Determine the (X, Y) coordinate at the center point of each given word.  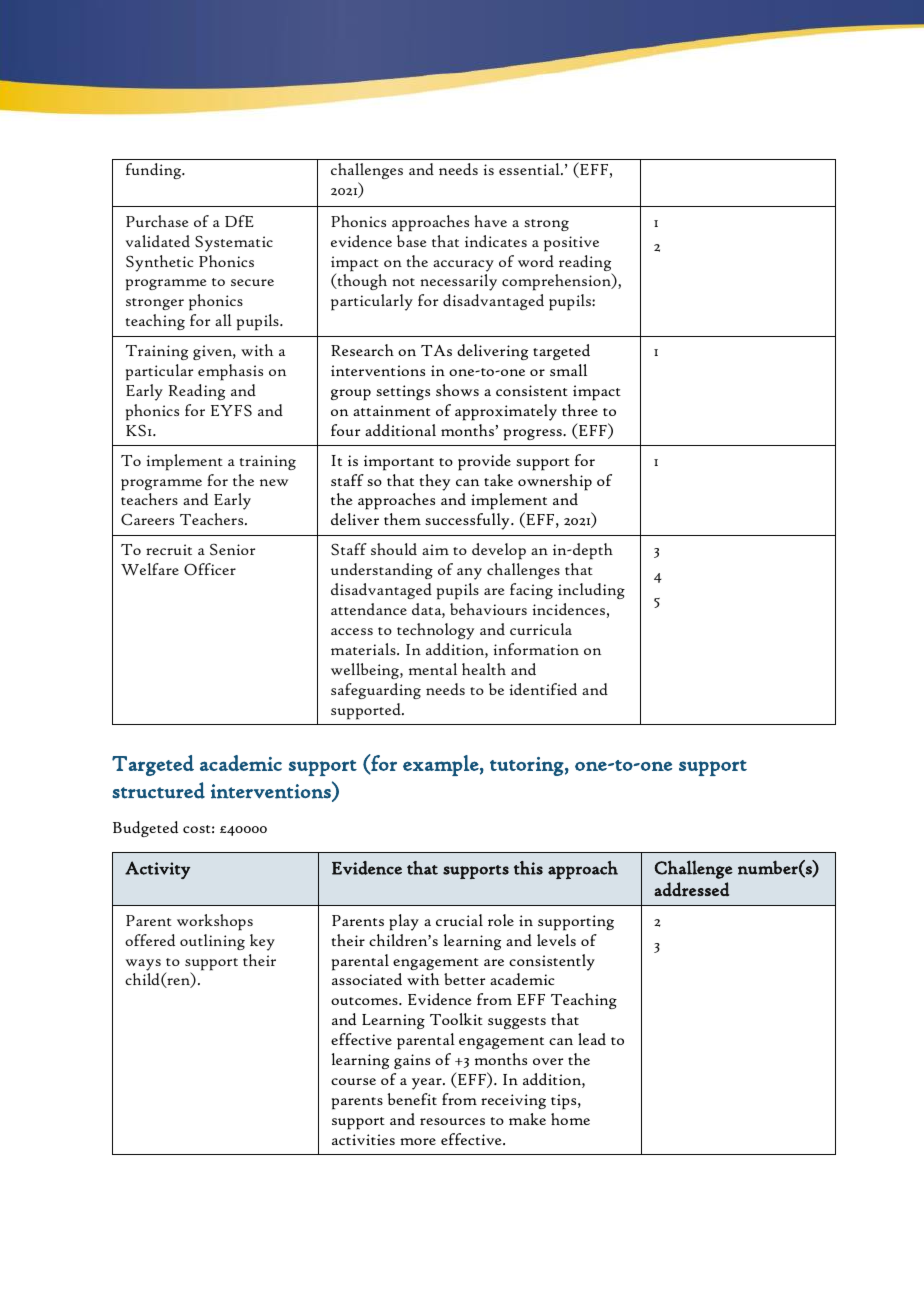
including (591, 591)
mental (433, 669)
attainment (392, 410)
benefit (412, 1099)
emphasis (230, 372)
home (570, 1119)
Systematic (234, 243)
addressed (691, 889)
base (411, 241)
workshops (215, 922)
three (580, 410)
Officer (210, 569)
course (353, 1081)
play (404, 922)
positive (571, 244)
